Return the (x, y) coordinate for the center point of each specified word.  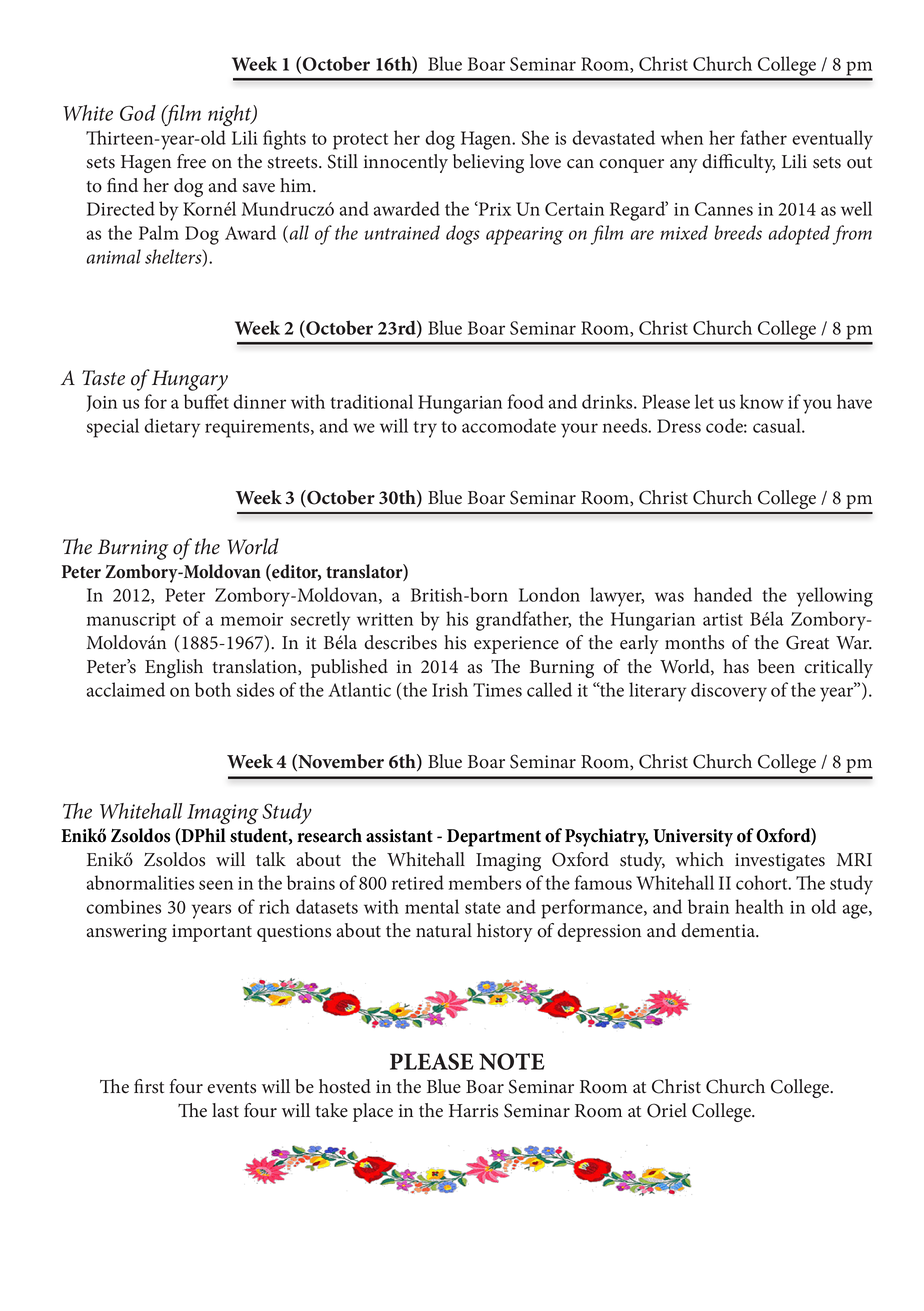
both (213, 689)
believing (488, 163)
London (549, 594)
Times (497, 690)
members (485, 882)
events (231, 1088)
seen (216, 885)
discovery (729, 692)
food (526, 401)
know (762, 401)
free (191, 161)
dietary (172, 428)
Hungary (190, 380)
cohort (763, 882)
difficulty (738, 163)
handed (723, 594)
